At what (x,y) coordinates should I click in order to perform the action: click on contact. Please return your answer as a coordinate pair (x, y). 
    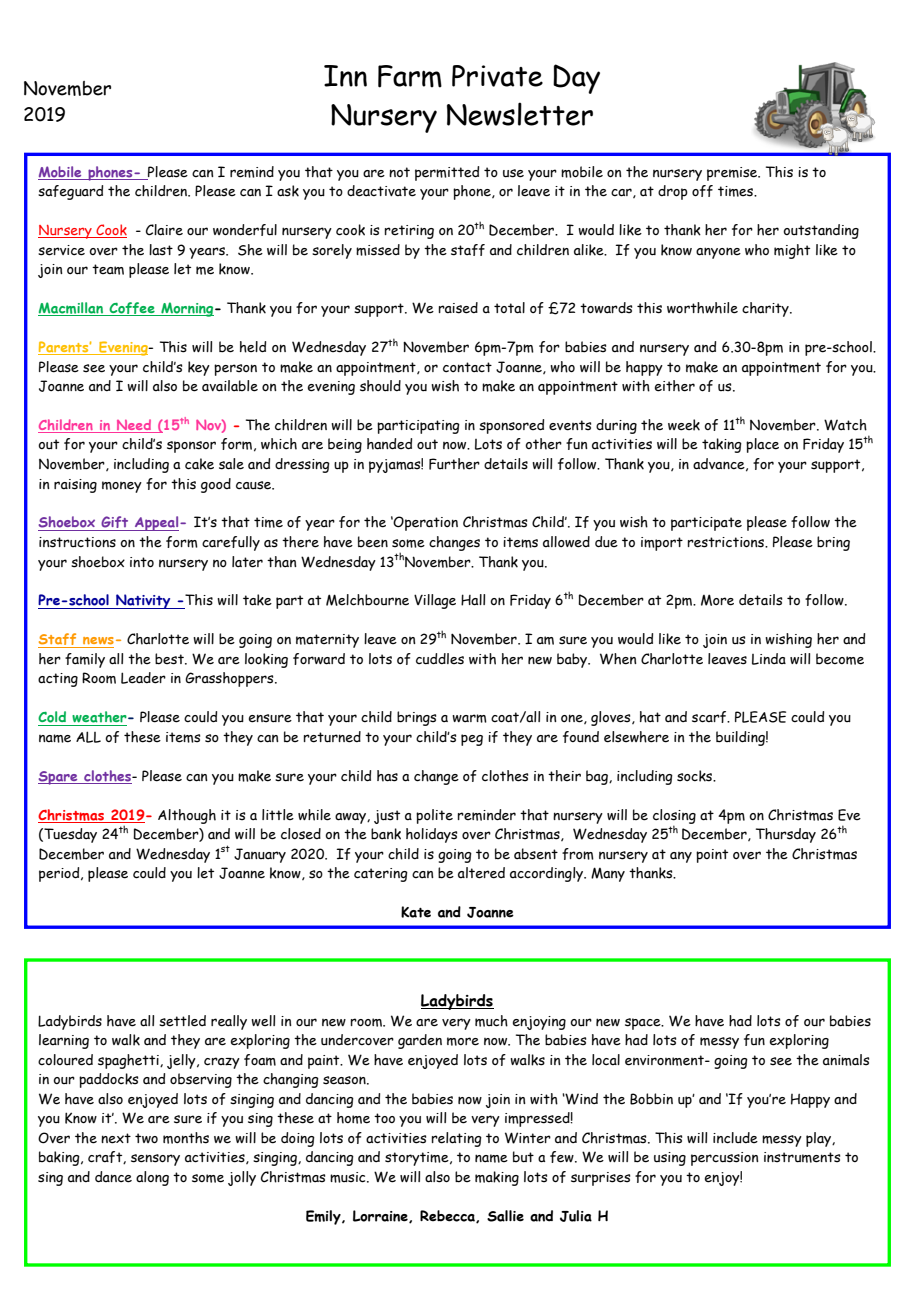
    Looking at the image, I should click on (467, 367).
